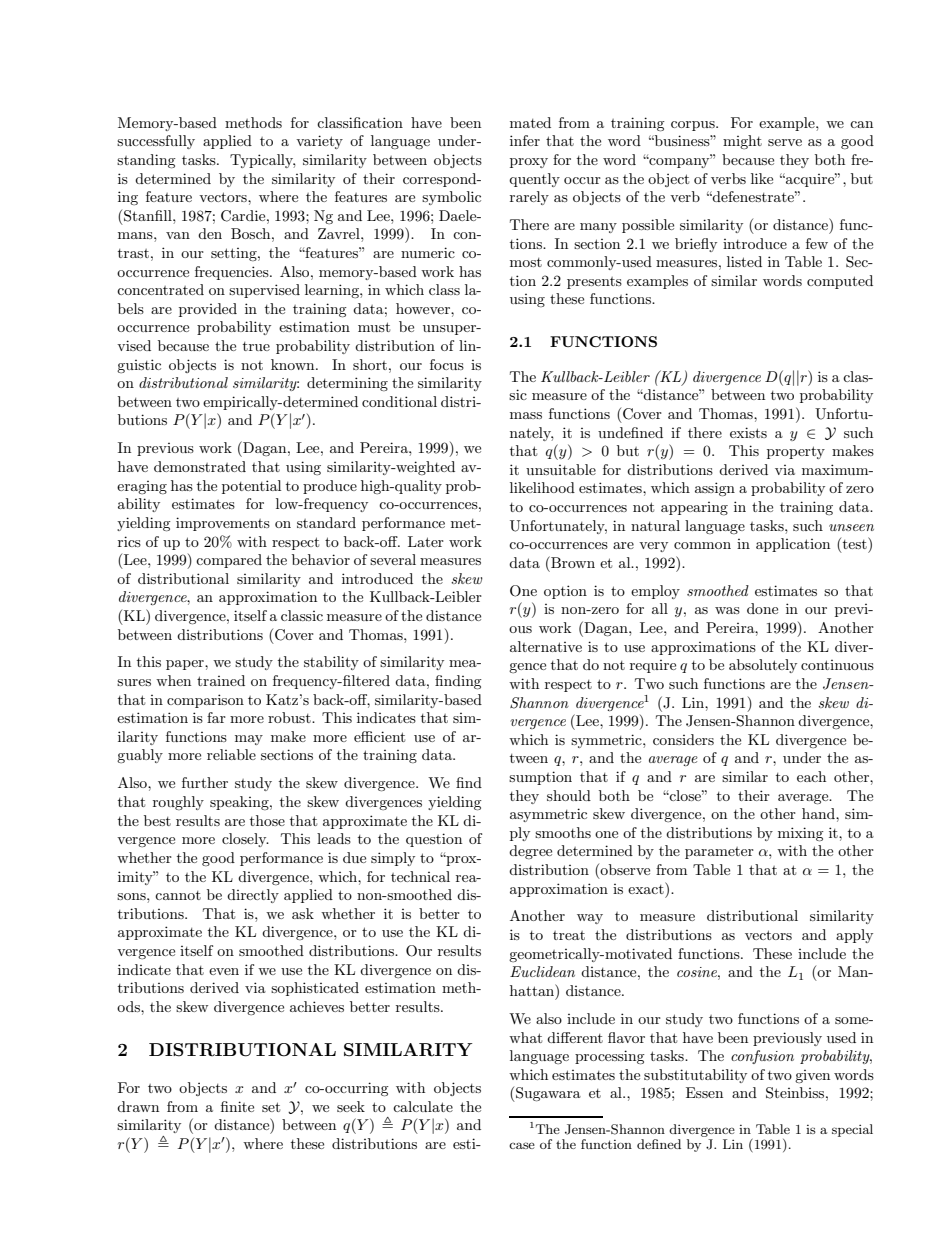 The width and height of the page is (952, 1233). What do you see at coordinates (237, 1106) in the page?
I see `finite` at bounding box center [237, 1106].
